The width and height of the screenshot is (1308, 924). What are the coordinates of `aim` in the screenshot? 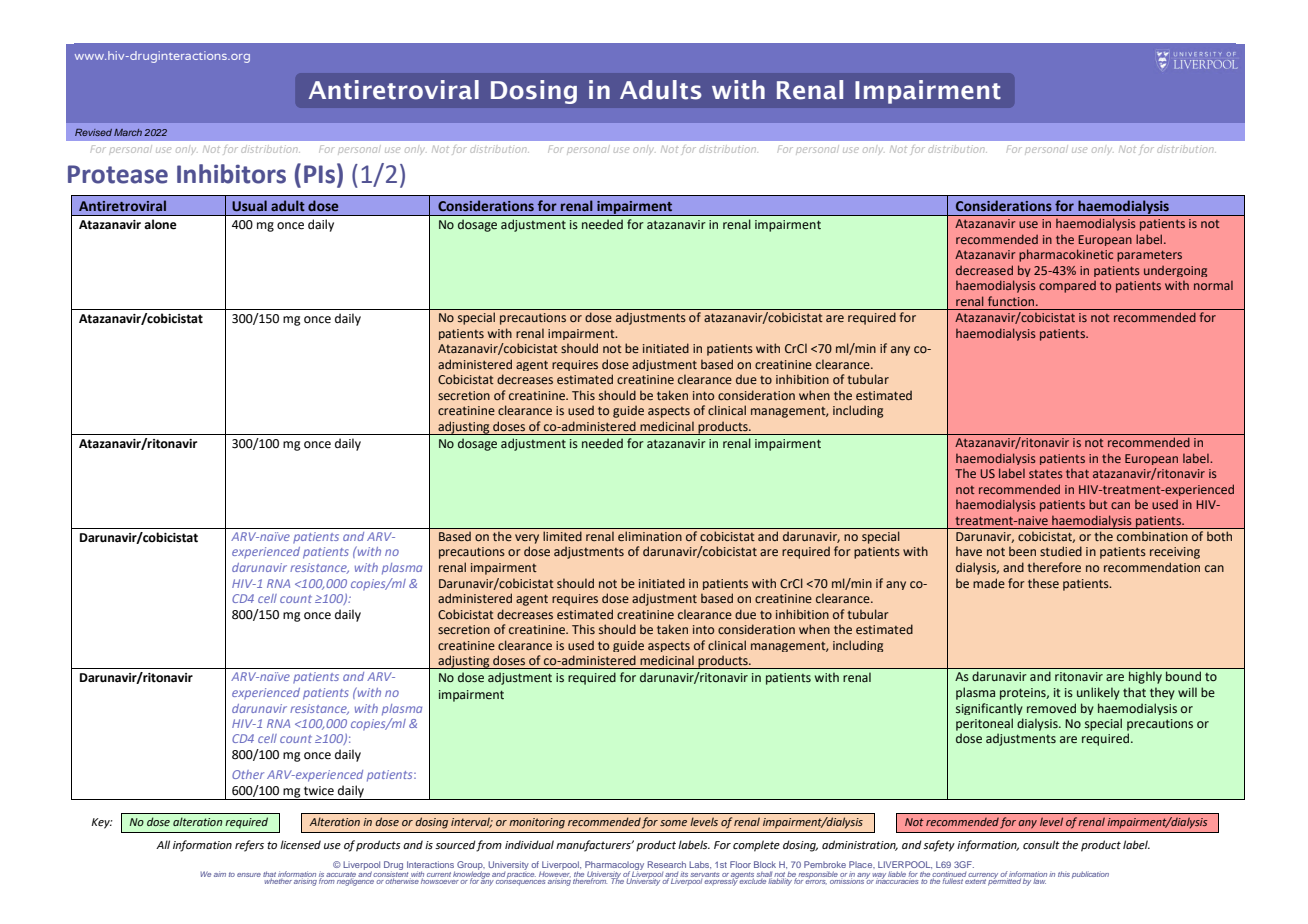 It's located at (220, 874).
